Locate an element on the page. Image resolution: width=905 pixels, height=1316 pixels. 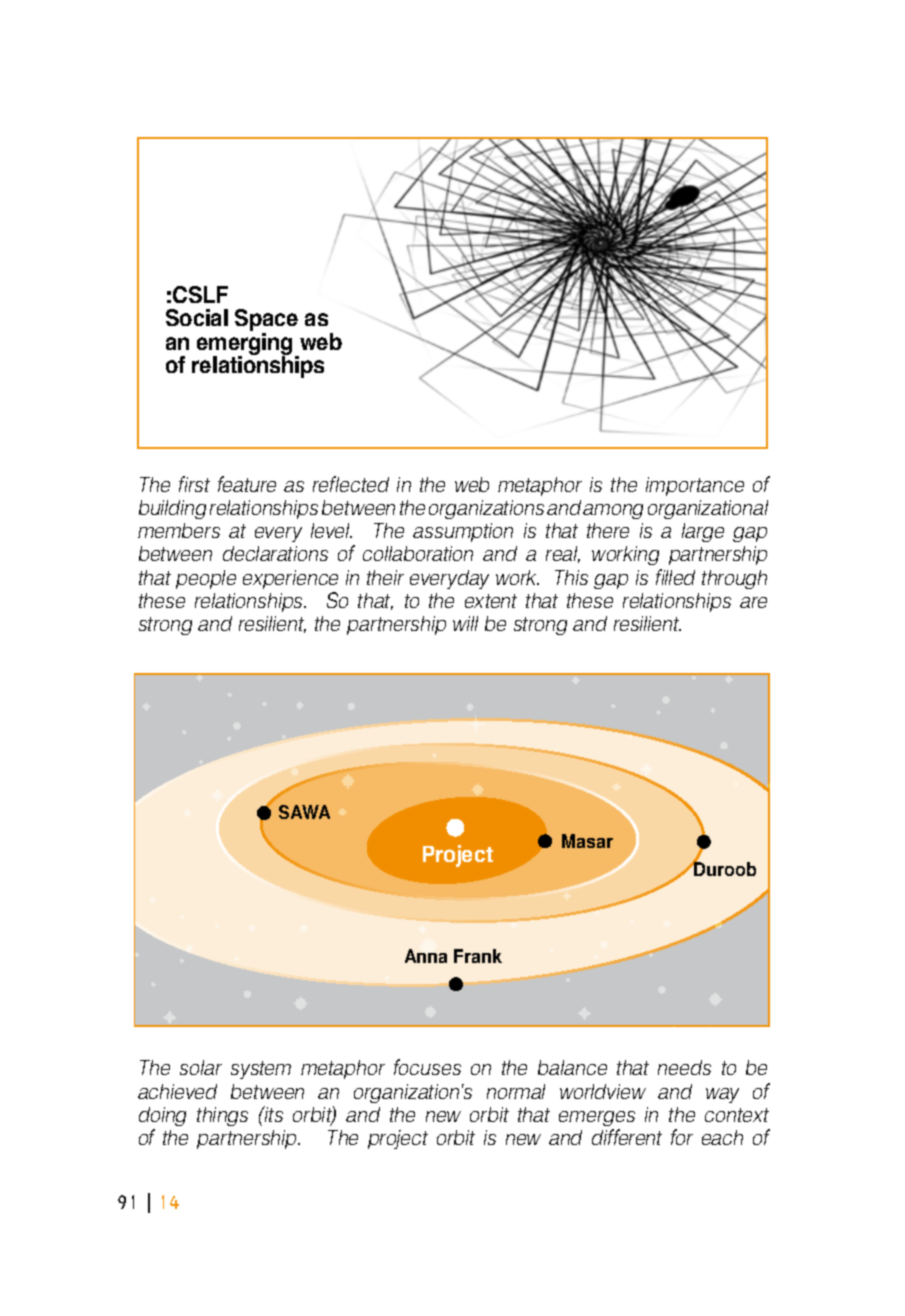
Space is located at coordinates (266, 321).
